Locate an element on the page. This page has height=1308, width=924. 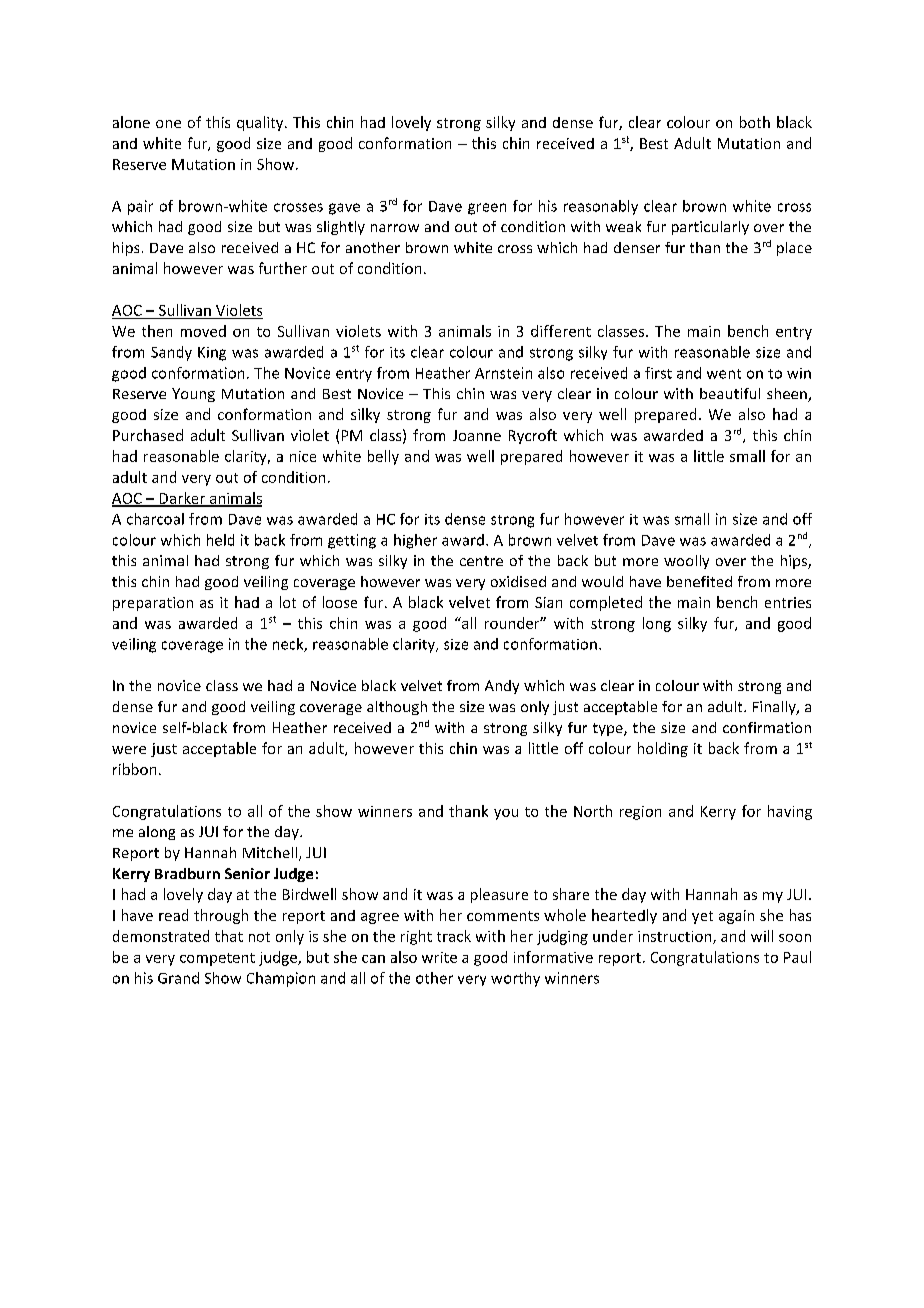
write is located at coordinates (439, 957).
